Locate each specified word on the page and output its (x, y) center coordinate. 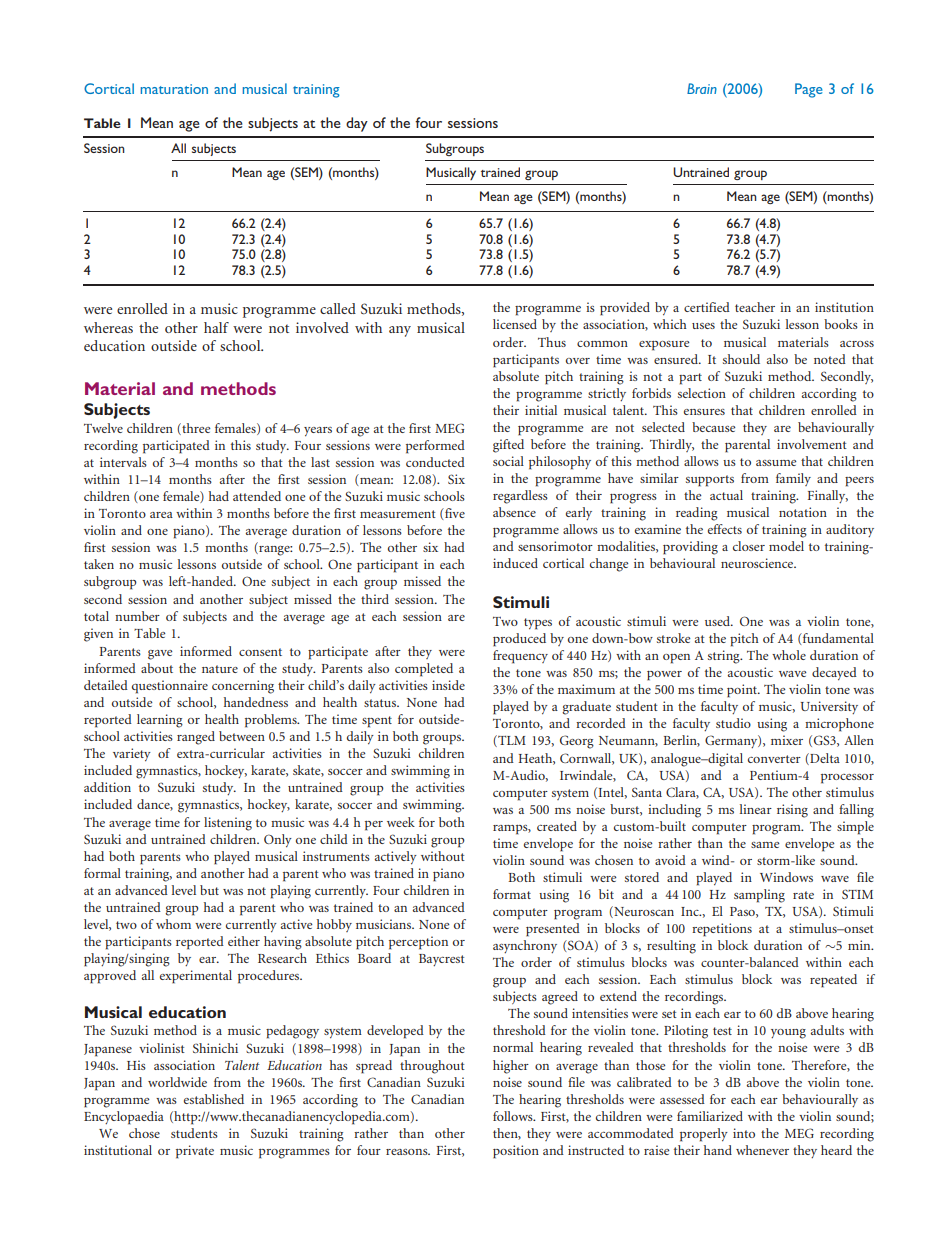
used (719, 621)
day (357, 124)
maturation (174, 89)
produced (519, 640)
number (137, 616)
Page (809, 90)
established (214, 1099)
